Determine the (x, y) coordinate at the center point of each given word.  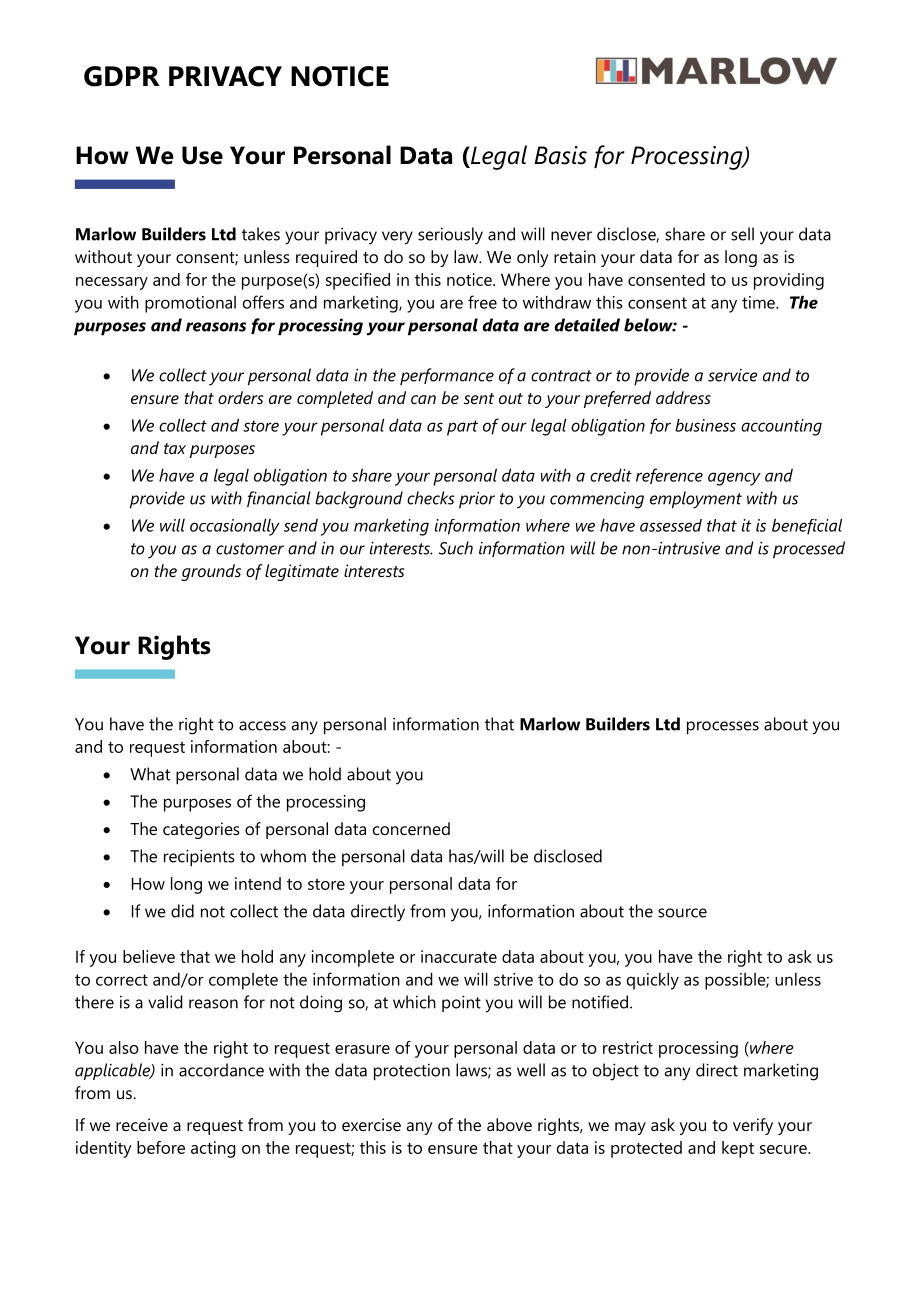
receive (142, 1124)
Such (456, 548)
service (733, 375)
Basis (560, 155)
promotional (190, 304)
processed (809, 550)
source (682, 913)
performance (447, 376)
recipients (199, 858)
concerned (411, 828)
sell (742, 234)
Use (202, 155)
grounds (211, 572)
